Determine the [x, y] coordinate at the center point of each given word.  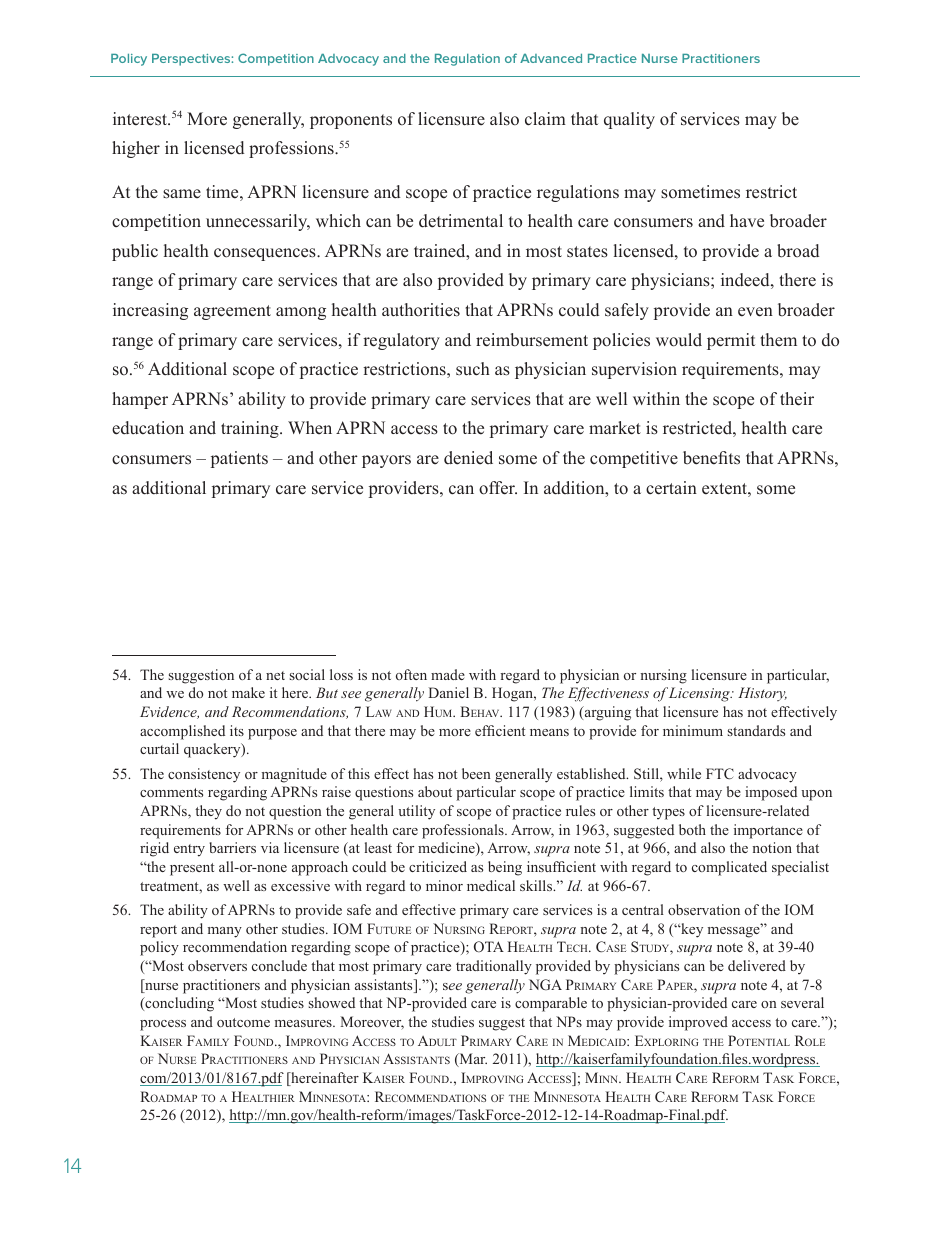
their [797, 399]
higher [136, 149]
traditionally [494, 967]
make [248, 692]
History [762, 694]
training [251, 429]
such [473, 369]
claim [545, 119]
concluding [178, 1004]
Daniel [449, 692]
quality [629, 120]
